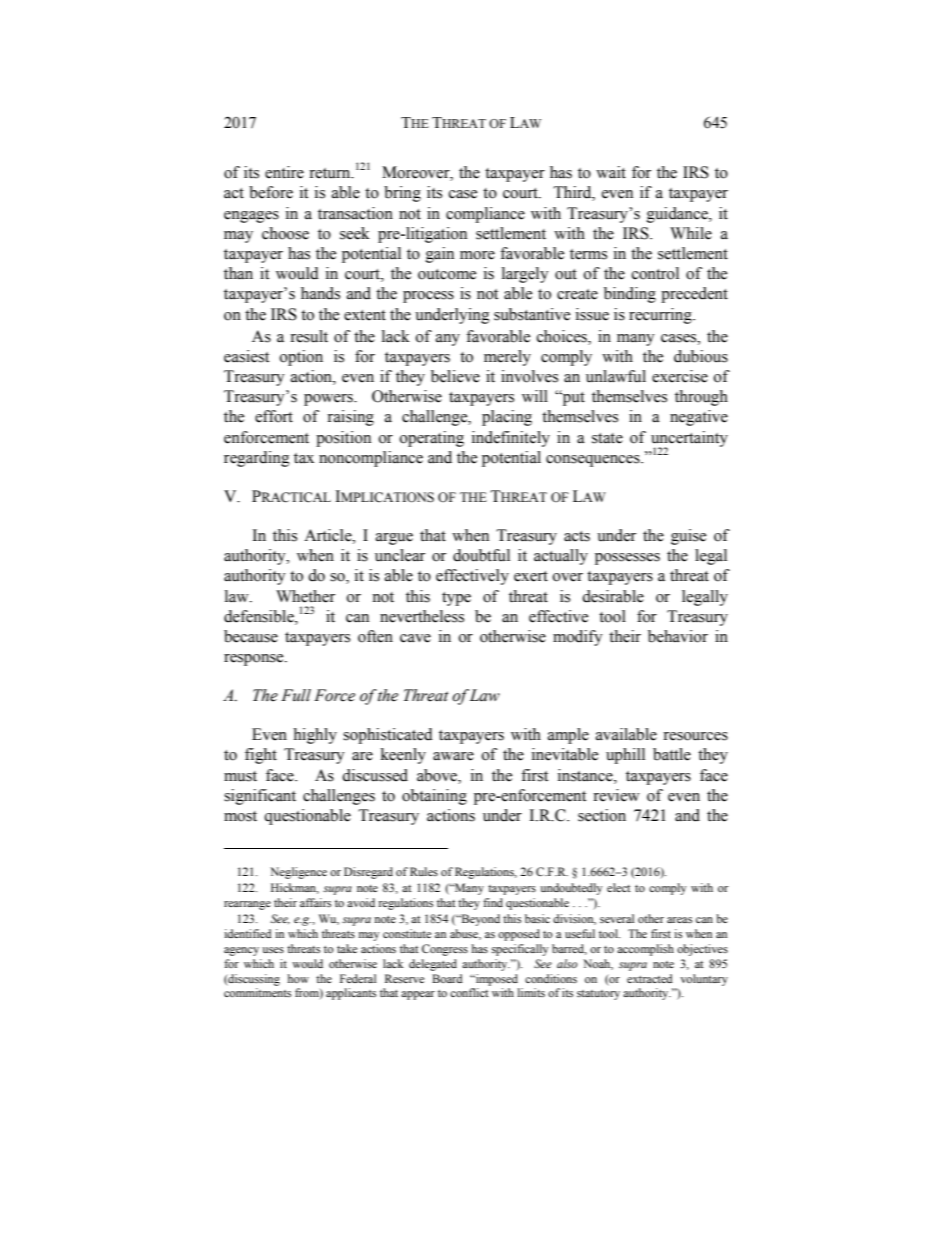 The width and height of the screenshot is (952, 1233). I want to click on conflict, so click(469, 992).
